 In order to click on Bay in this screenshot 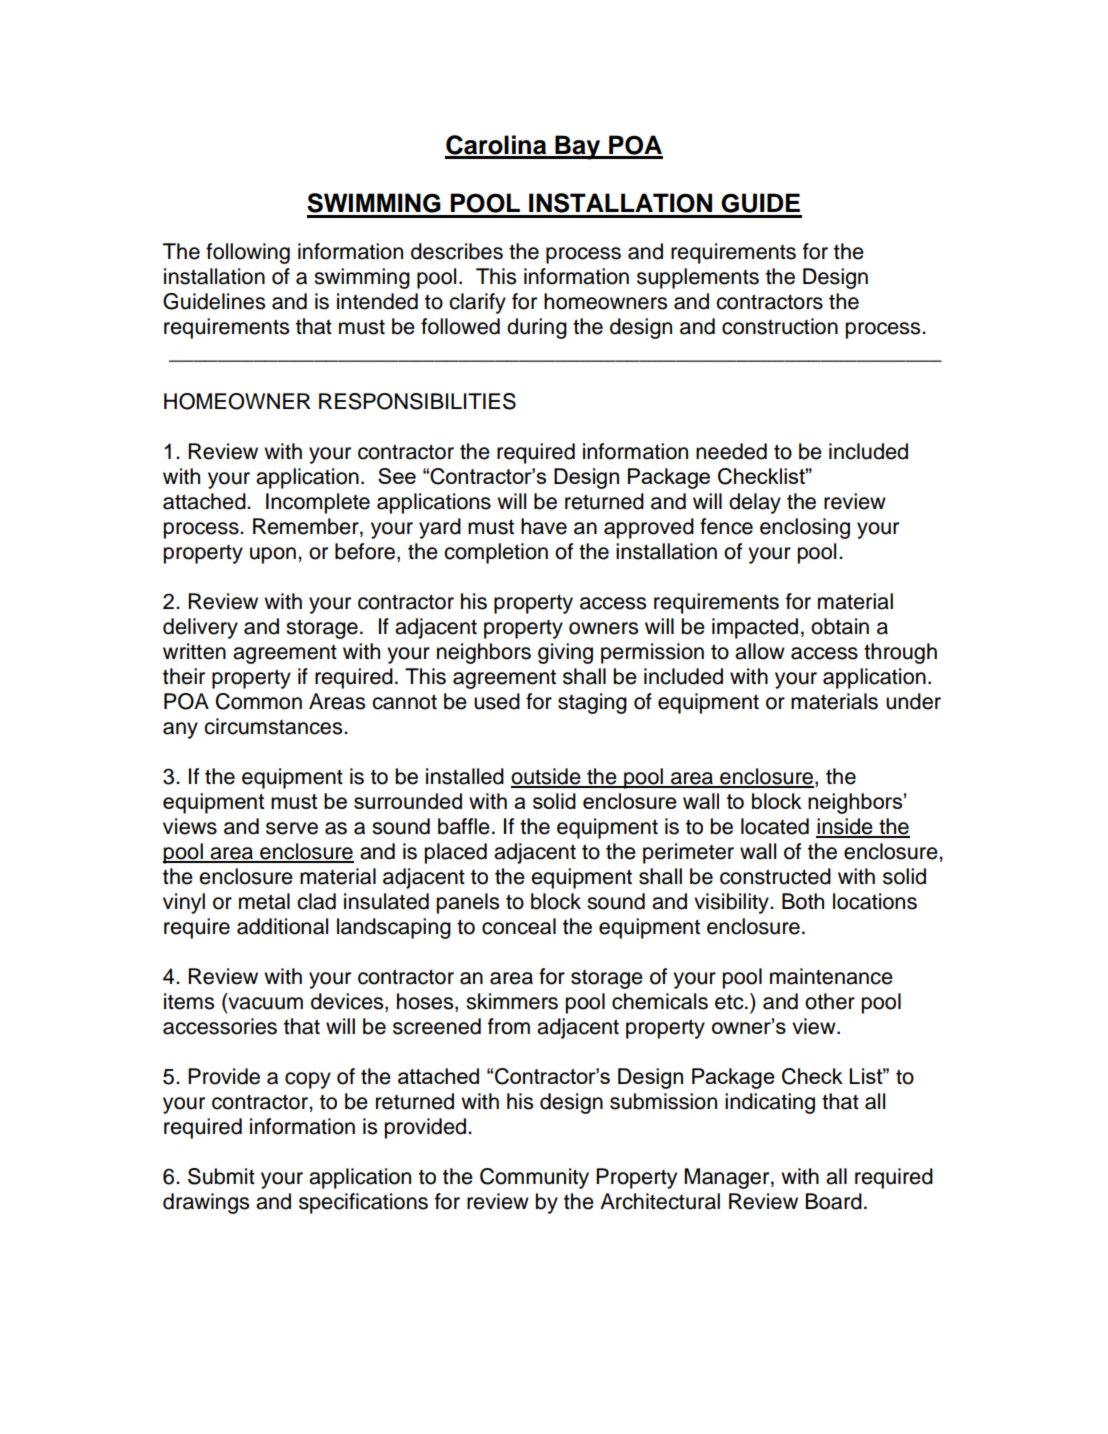, I will do `click(578, 147)`.
